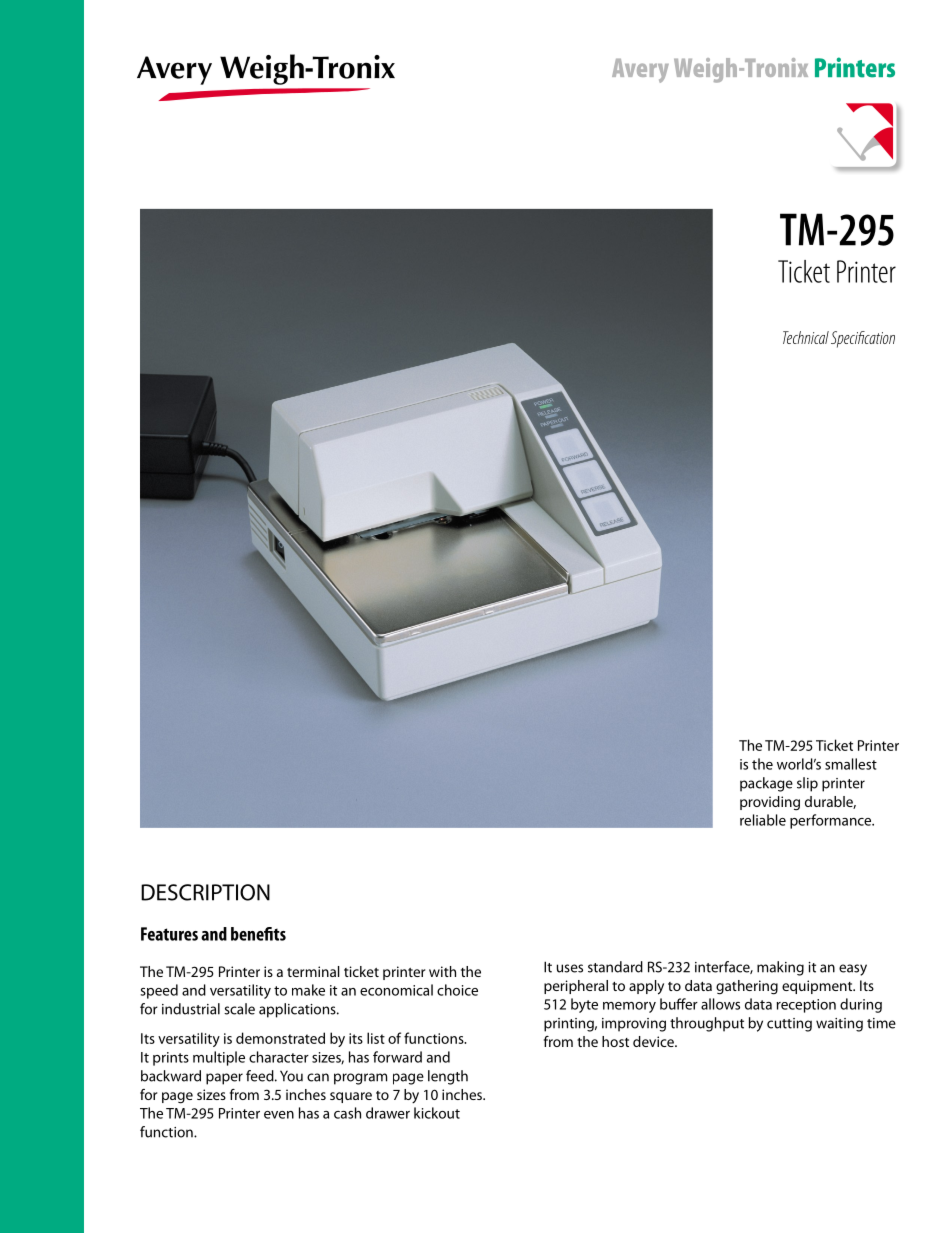 The height and width of the document is (1233, 952). Describe the element at coordinates (766, 784) in the document. I see `package` at that location.
